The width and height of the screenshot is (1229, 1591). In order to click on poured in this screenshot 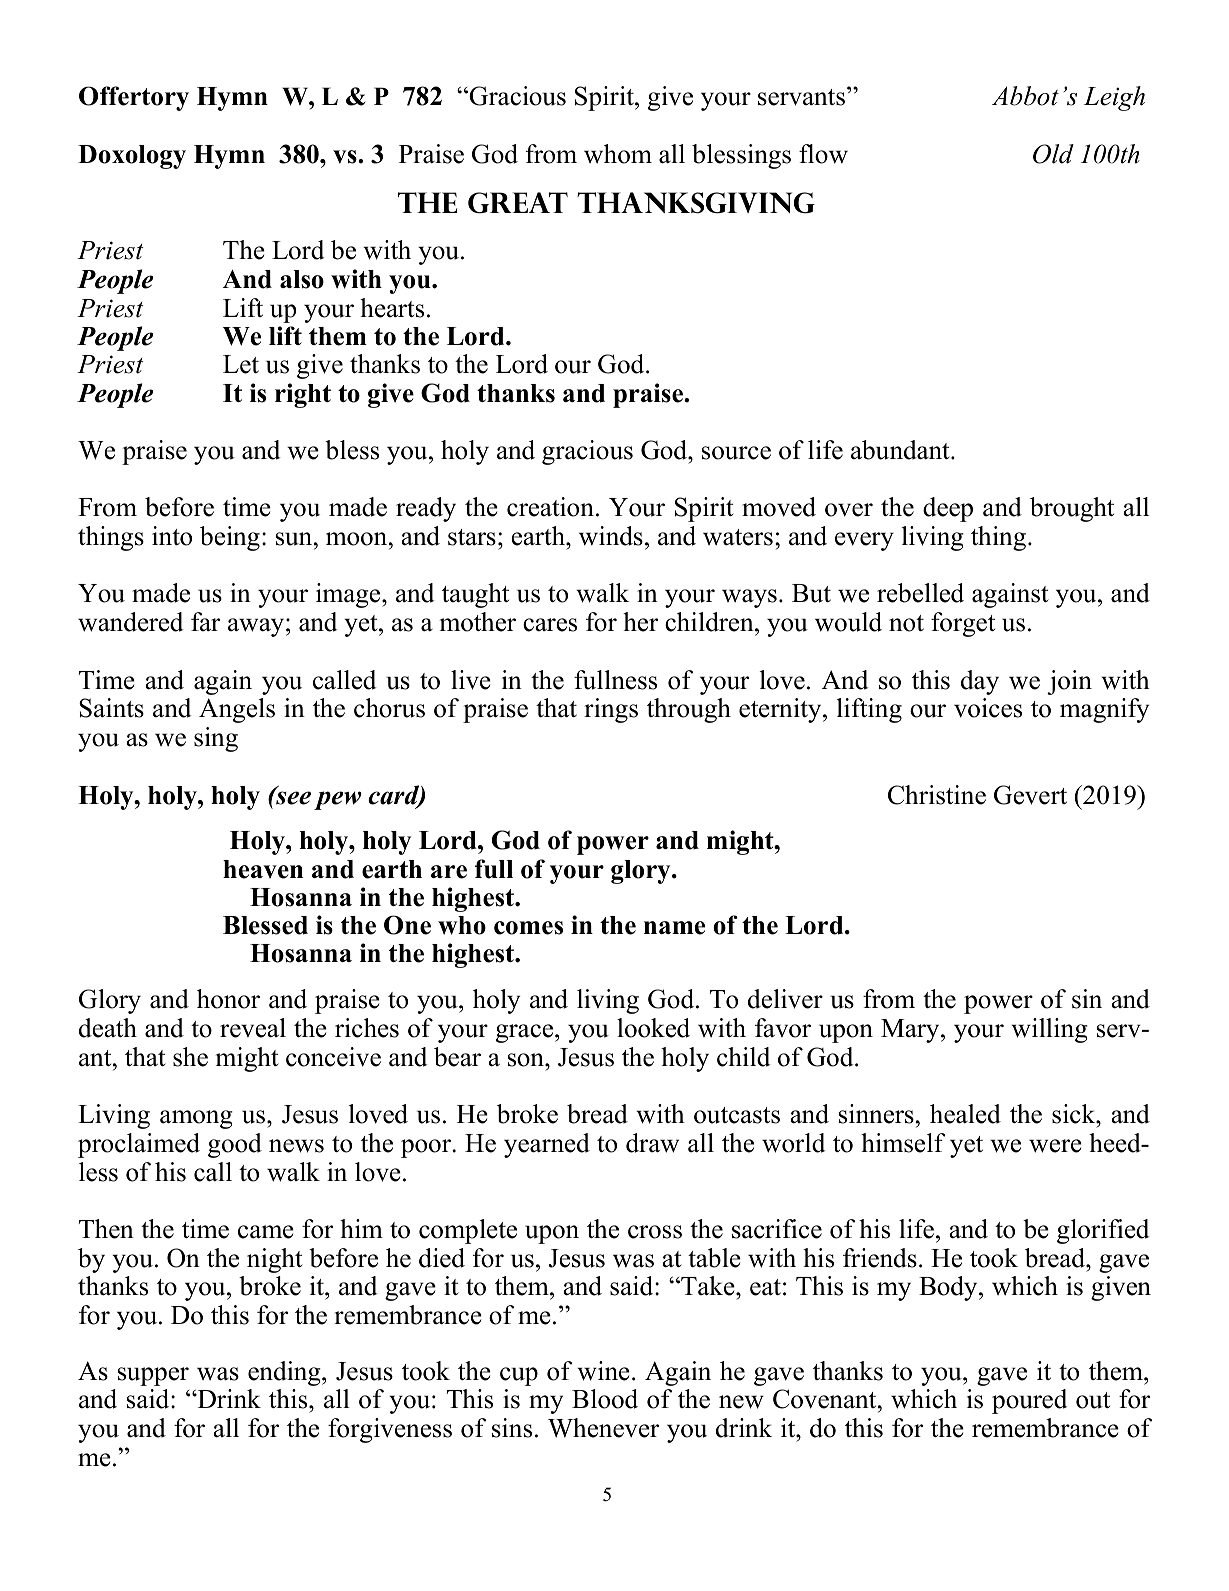, I will do `click(1029, 1401)`.
